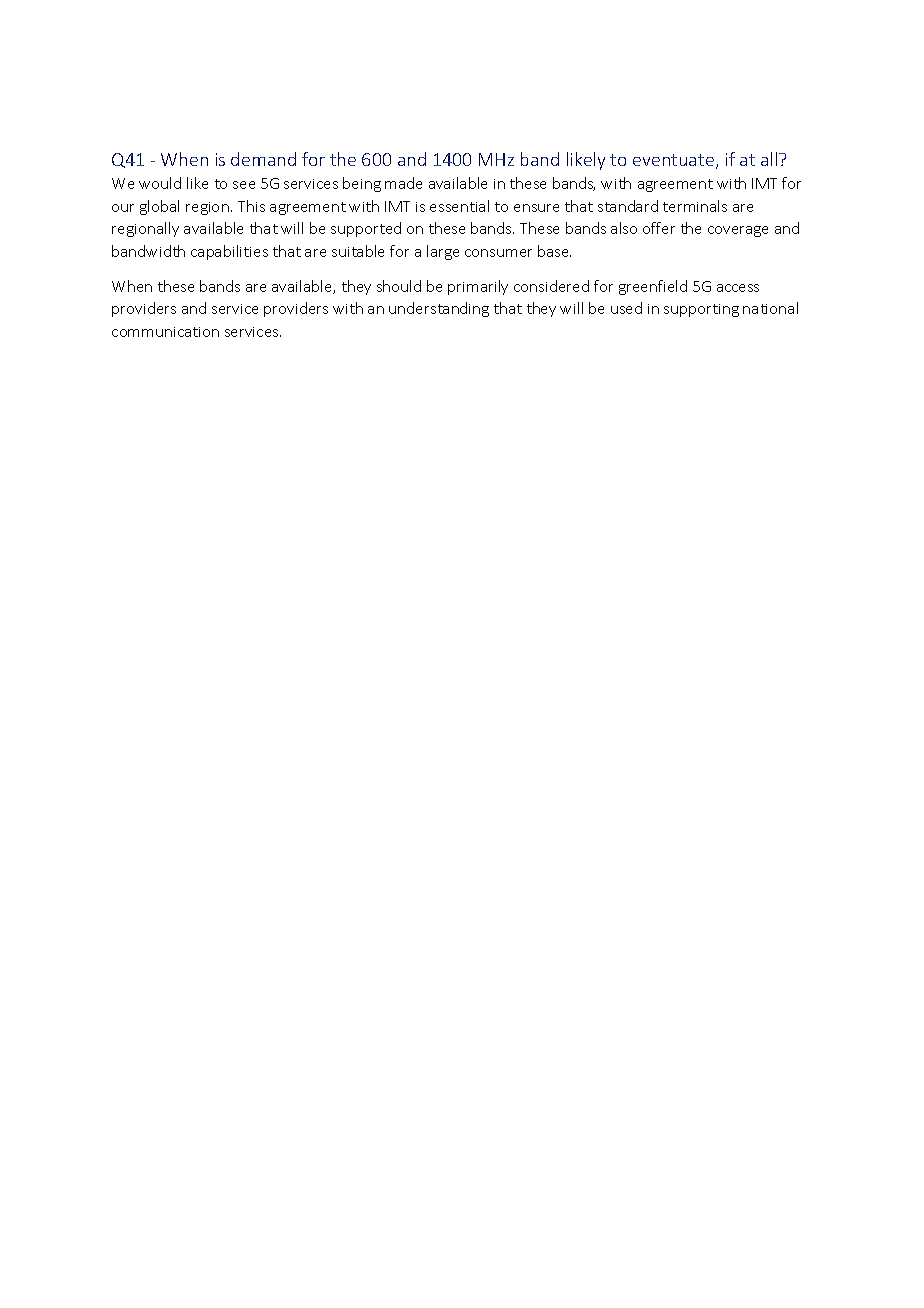 This document has width=924, height=1308. I want to click on essential, so click(459, 206).
